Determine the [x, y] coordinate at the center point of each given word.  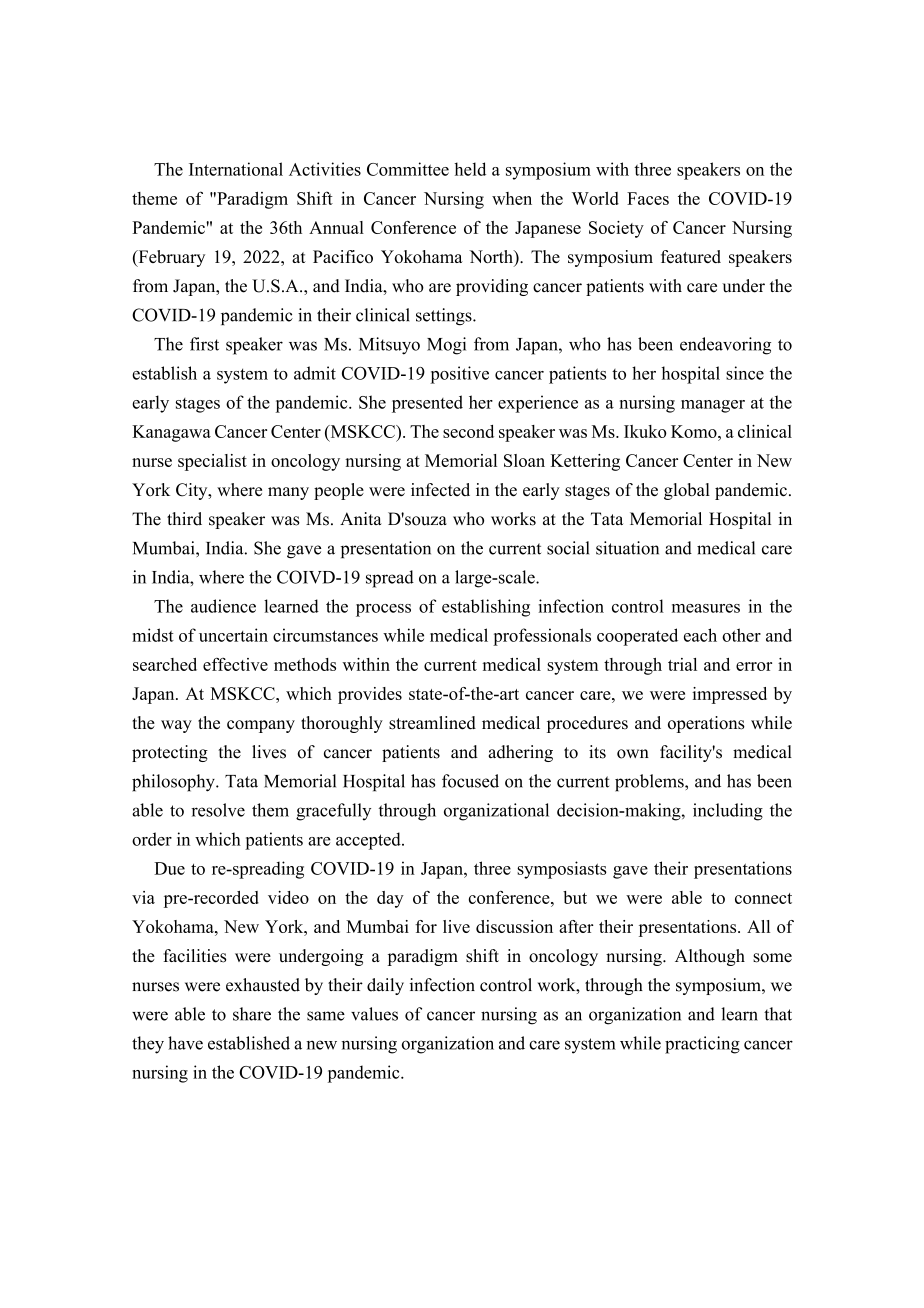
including [728, 812]
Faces [648, 198]
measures [706, 608]
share [252, 1014]
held [470, 169]
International [236, 169]
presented [427, 404]
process [383, 610]
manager [713, 406]
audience [223, 606]
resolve [218, 810]
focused [470, 781]
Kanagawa [171, 433]
